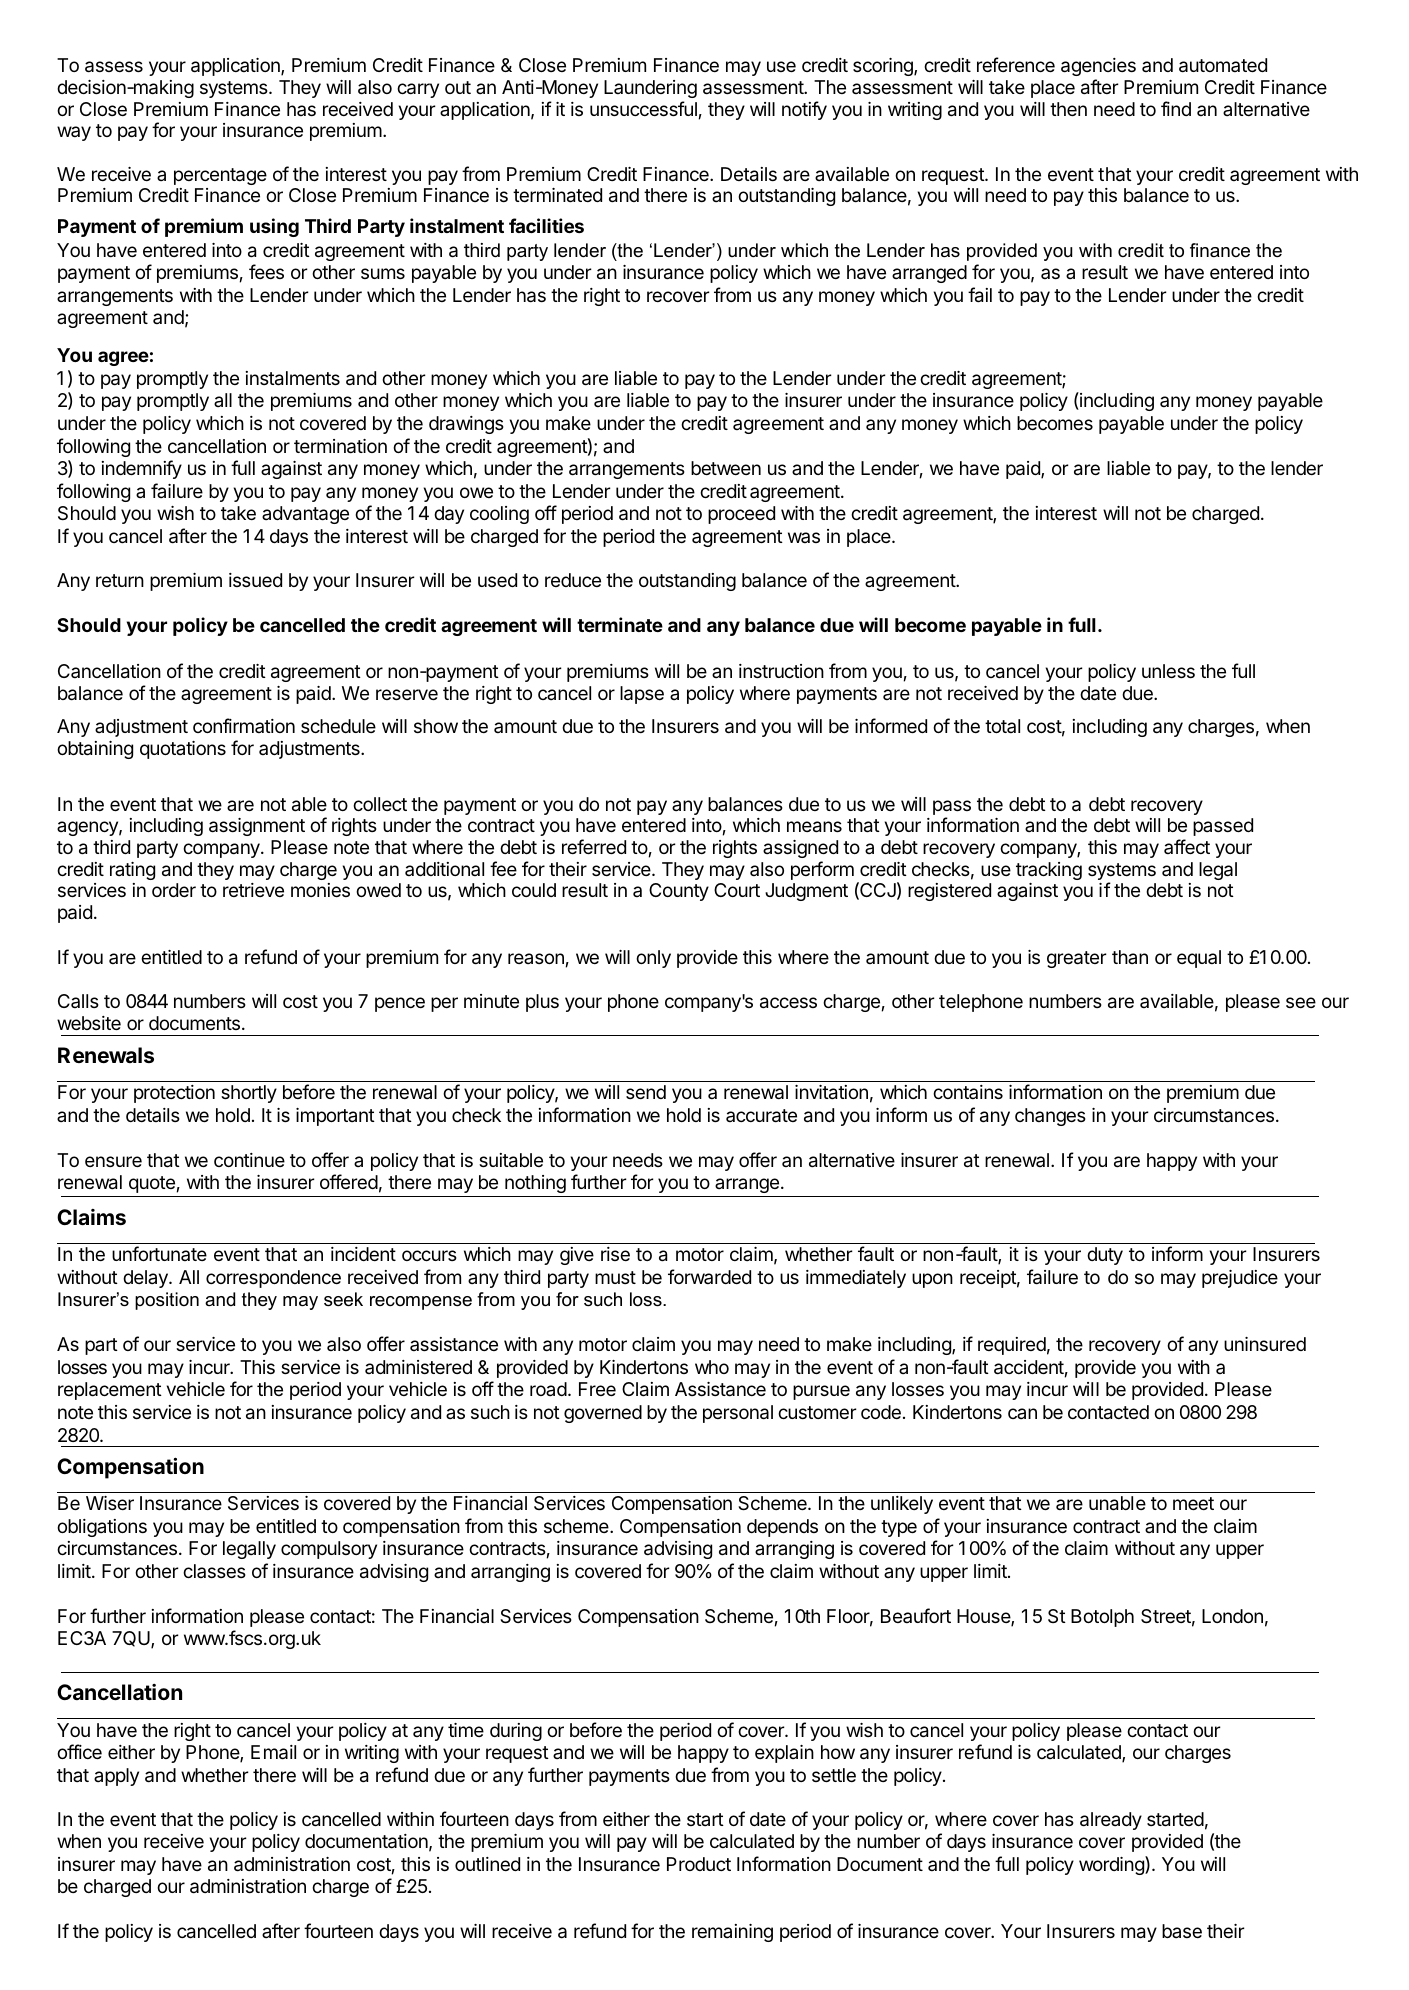 This document has height=1990, width=1409. What do you see at coordinates (1068, 109) in the document?
I see `then` at bounding box center [1068, 109].
